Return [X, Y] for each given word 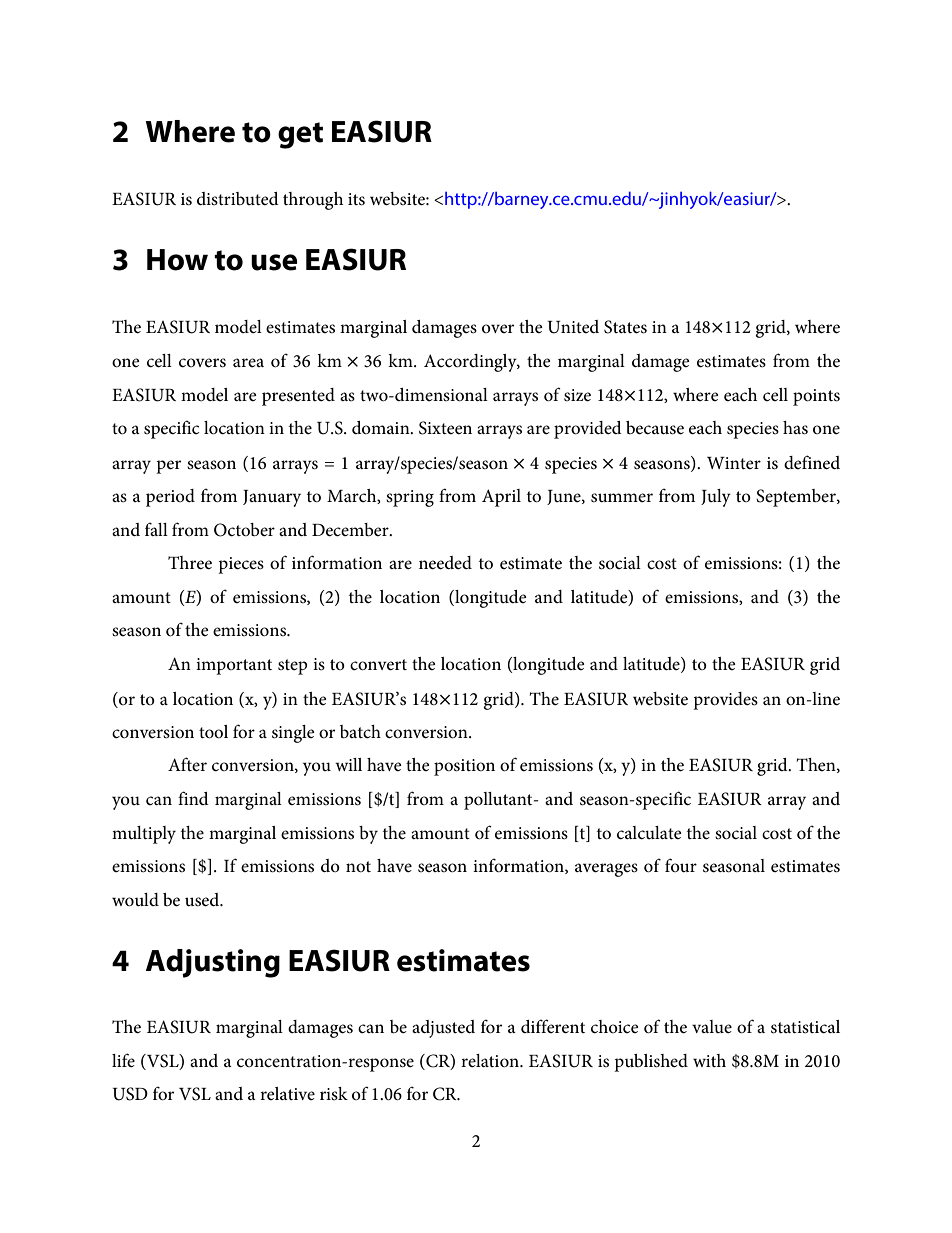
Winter [734, 463]
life [123, 1060]
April [501, 498]
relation [491, 1061]
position [464, 767]
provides [725, 701]
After [187, 764]
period [170, 498]
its [356, 199]
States [625, 327]
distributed [238, 198]
